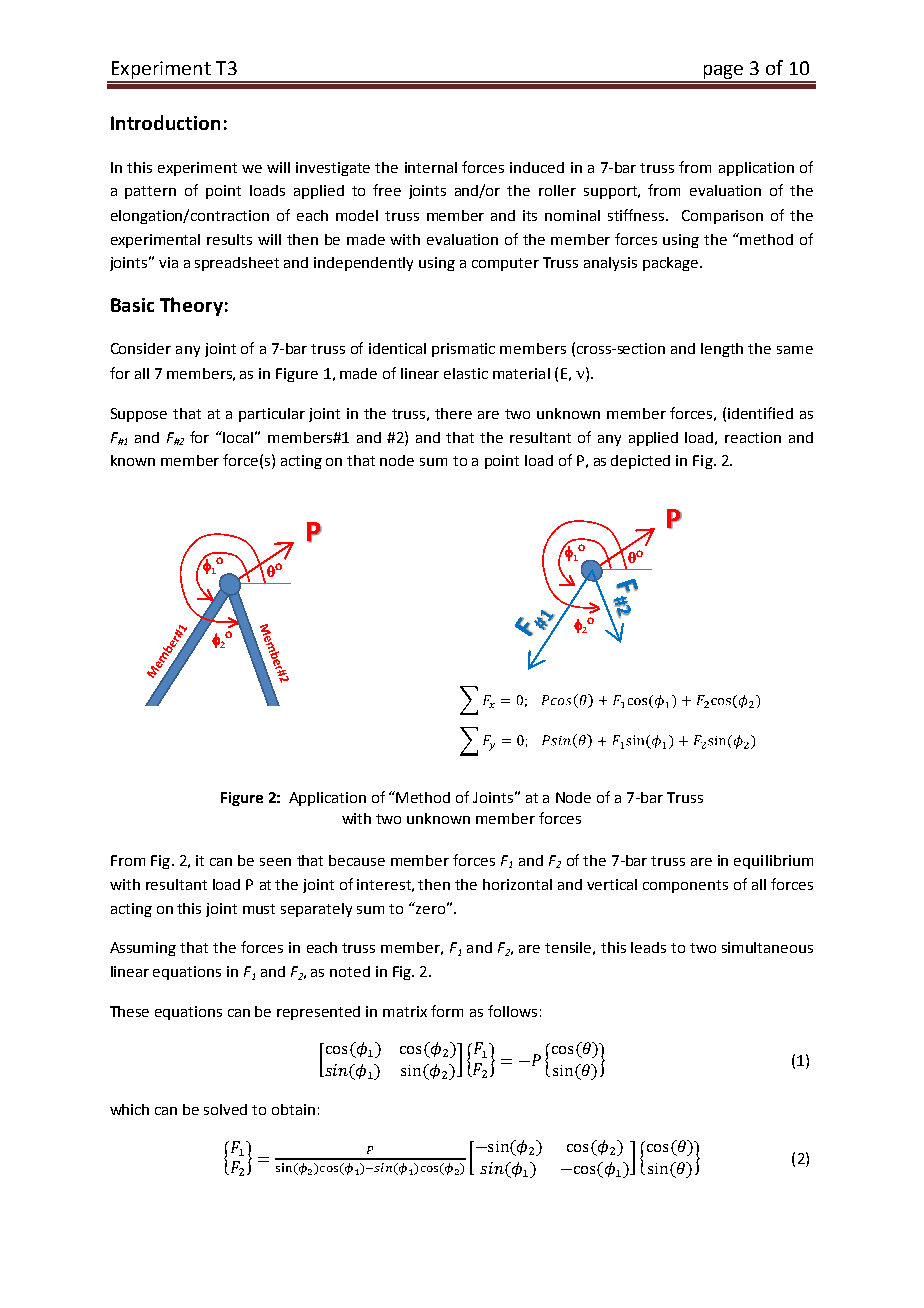  What do you see at coordinates (357, 860) in the image?
I see `because` at bounding box center [357, 860].
